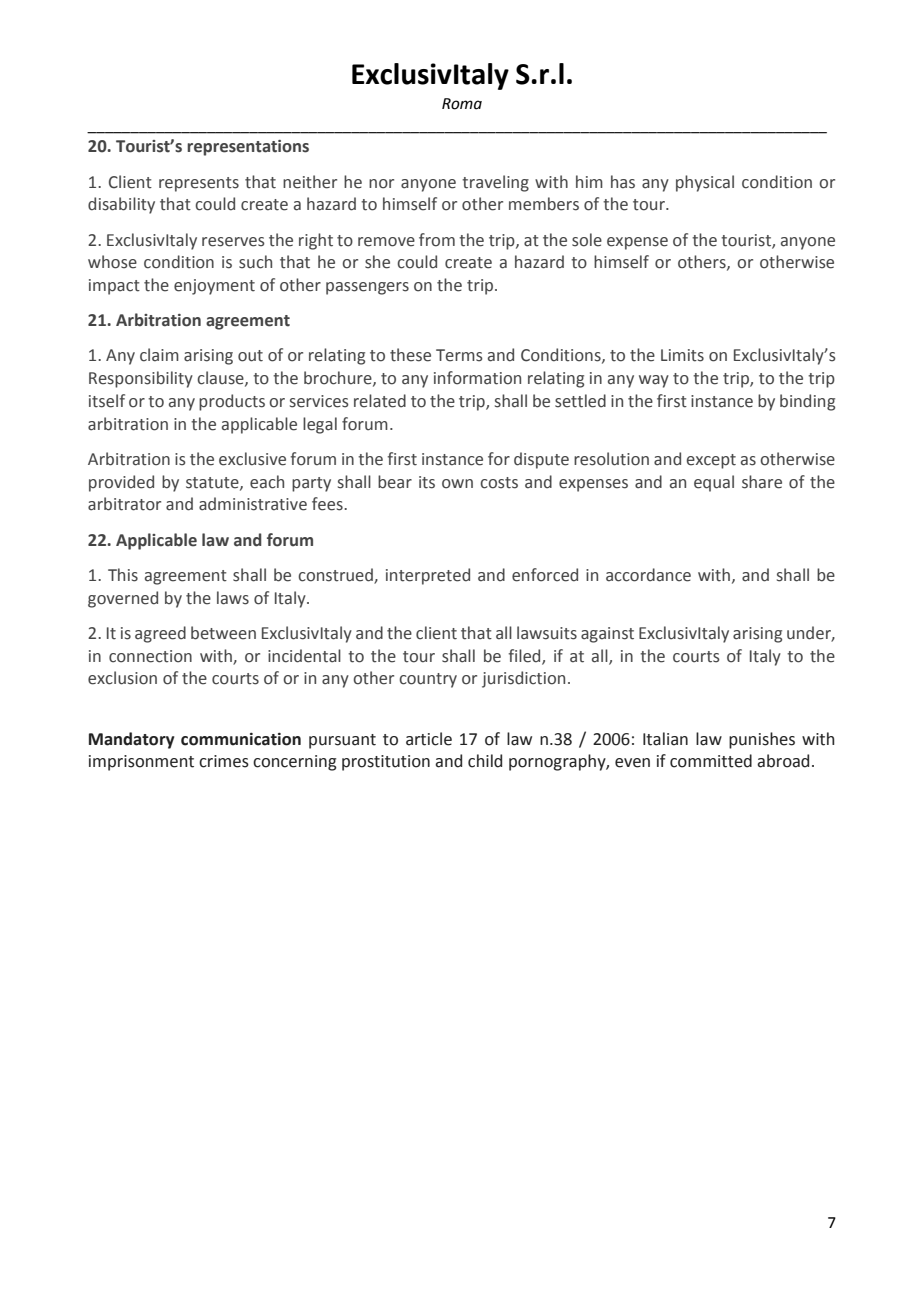 The height and width of the image is (1308, 924). What do you see at coordinates (159, 355) in the image?
I see `claim` at bounding box center [159, 355].
